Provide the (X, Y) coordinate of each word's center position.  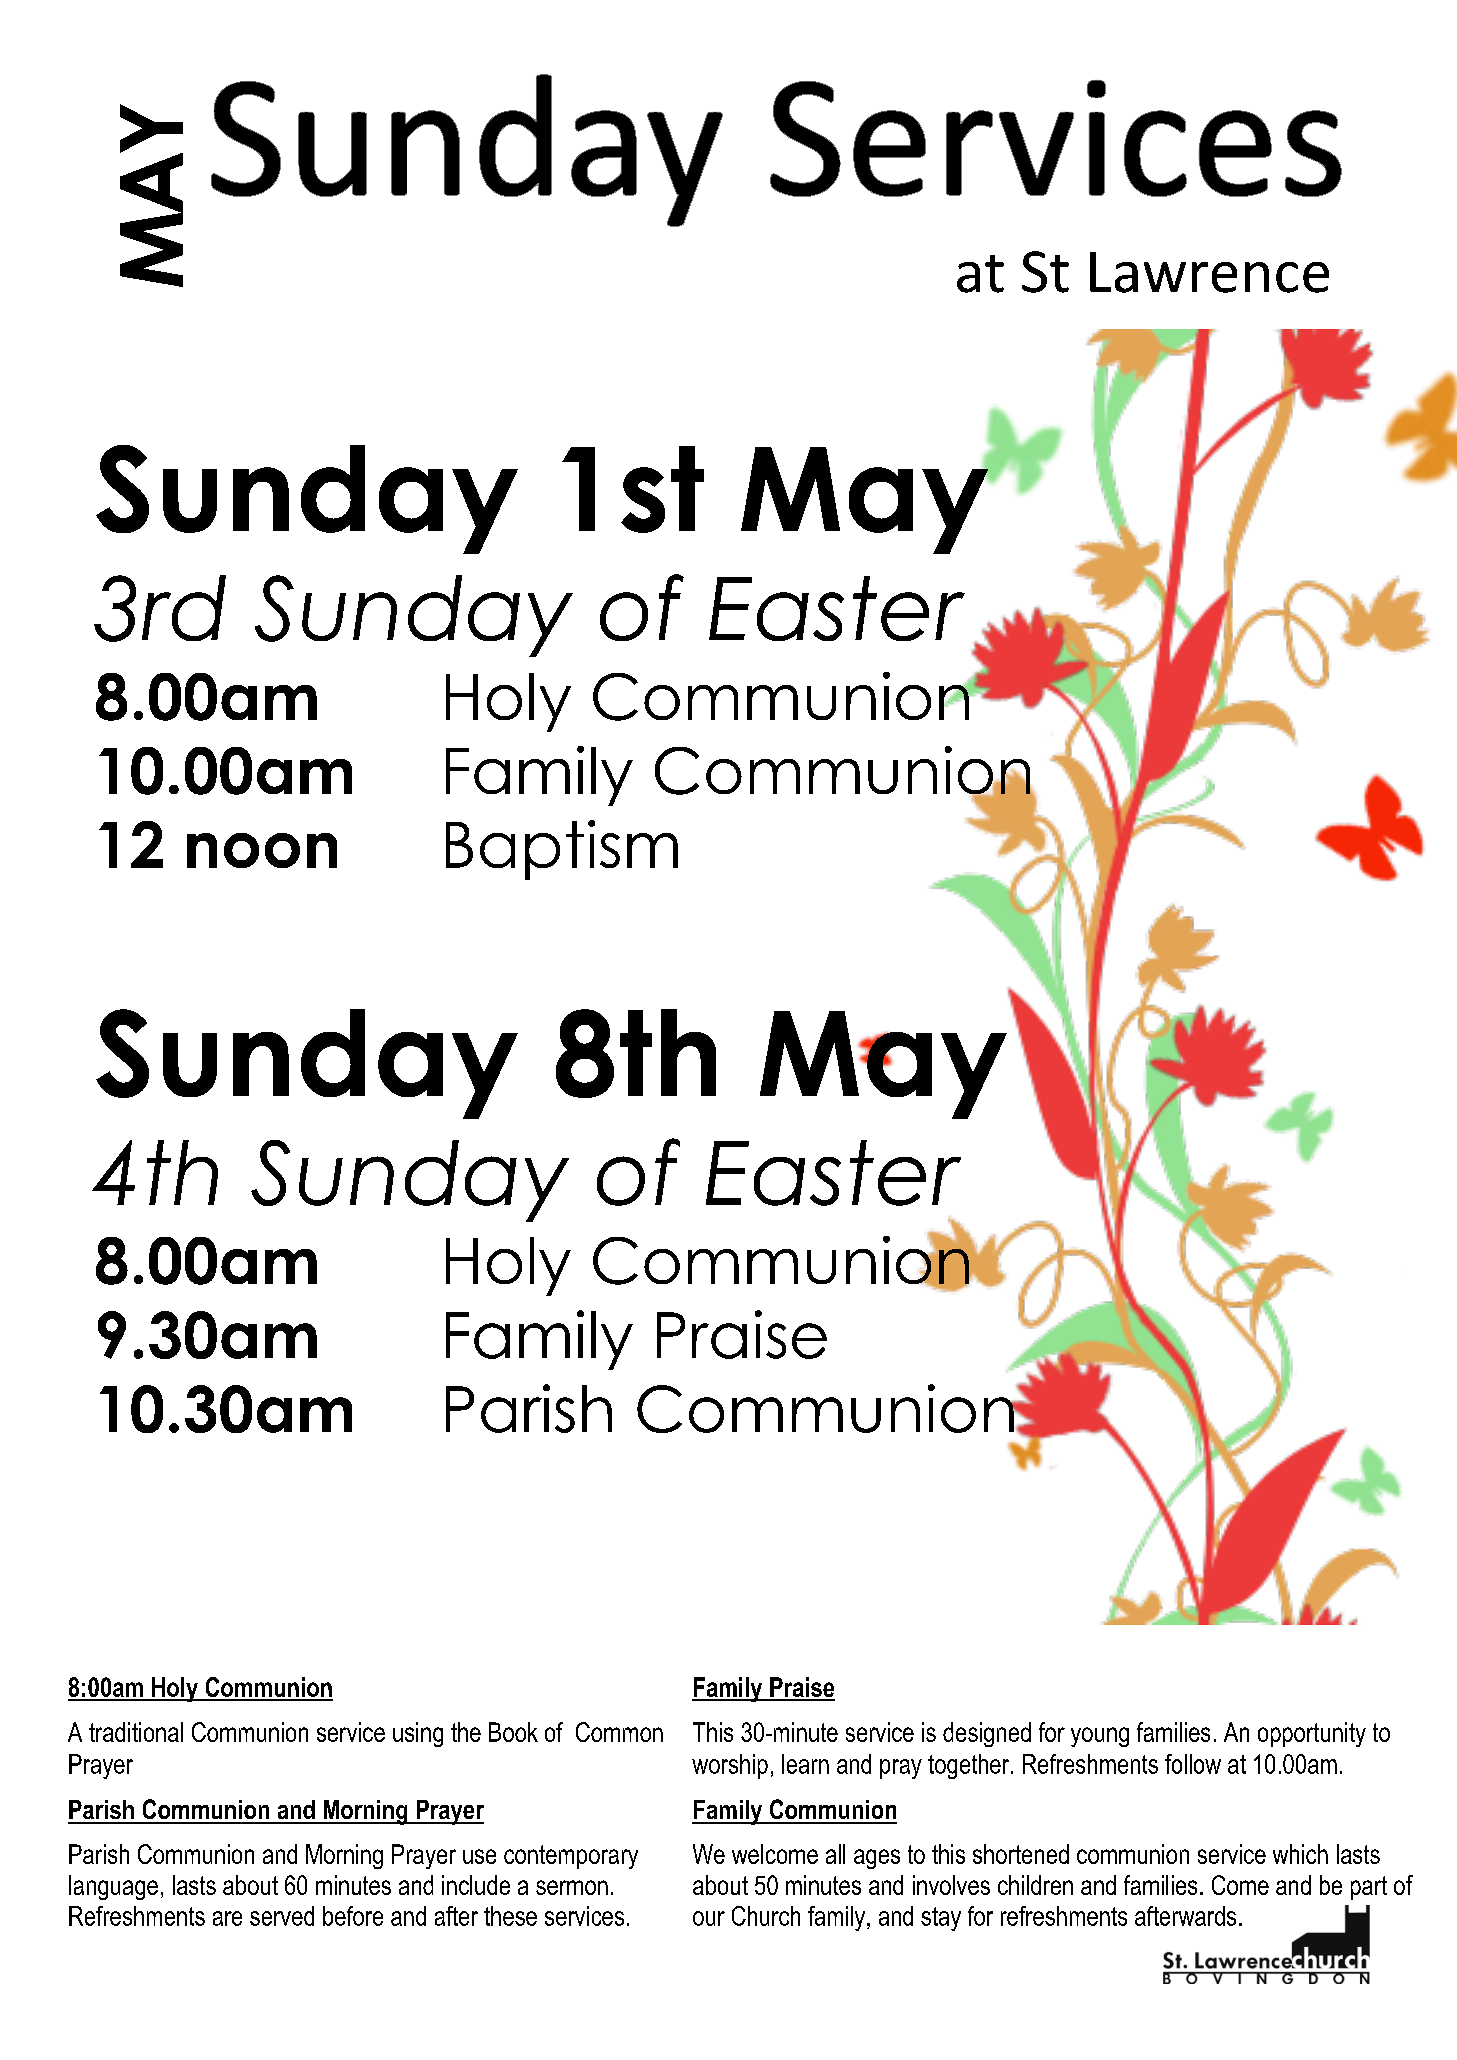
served (282, 1916)
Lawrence (1209, 272)
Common (619, 1732)
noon (262, 850)
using (418, 1734)
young (1100, 1737)
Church (766, 1916)
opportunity (1312, 1734)
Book (513, 1732)
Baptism (562, 850)
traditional (136, 1732)
